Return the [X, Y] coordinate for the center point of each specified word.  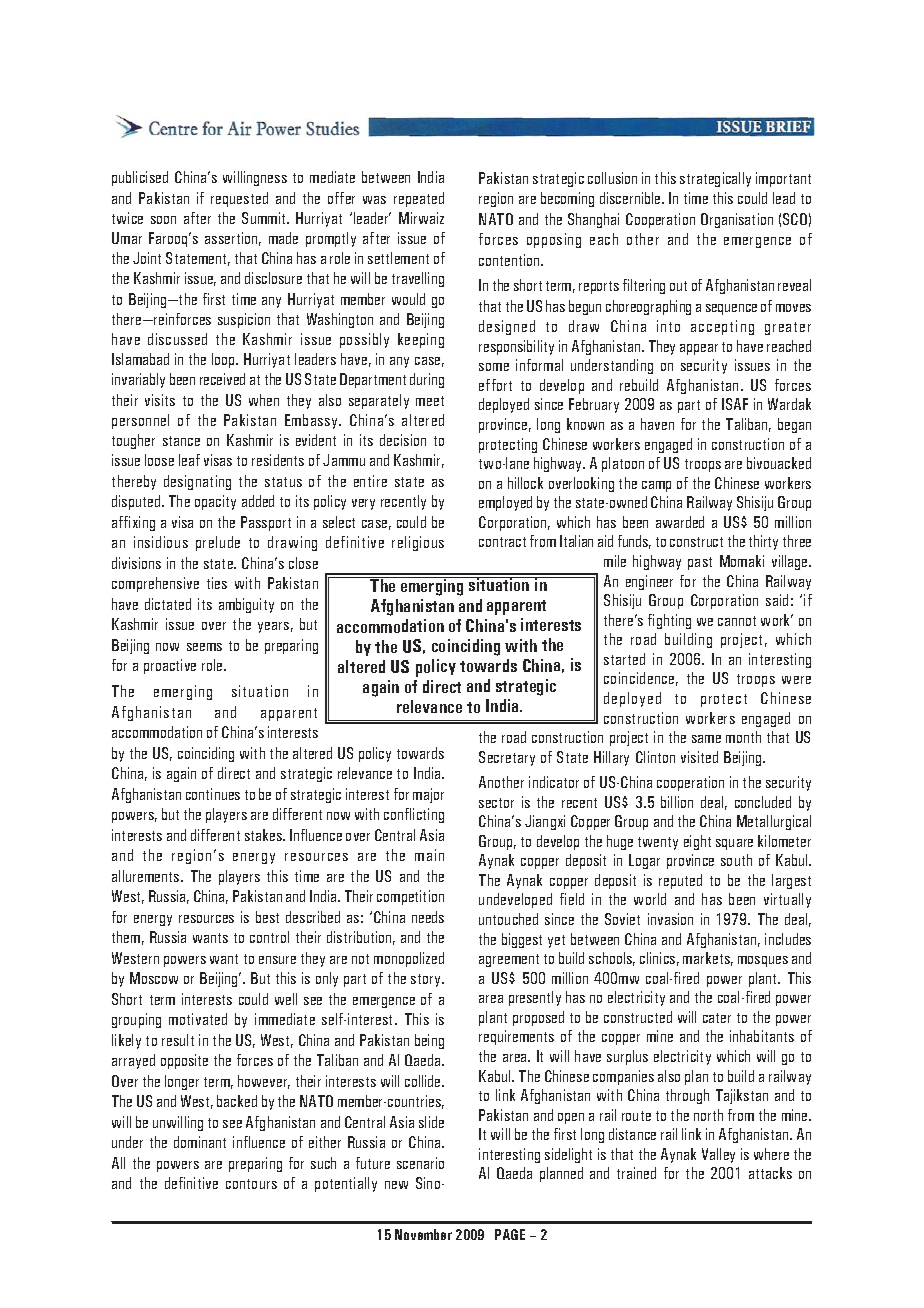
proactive [170, 666]
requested [239, 199]
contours [251, 1184]
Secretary [507, 758]
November [423, 1234]
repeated [419, 199]
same [706, 739]
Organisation [737, 220]
